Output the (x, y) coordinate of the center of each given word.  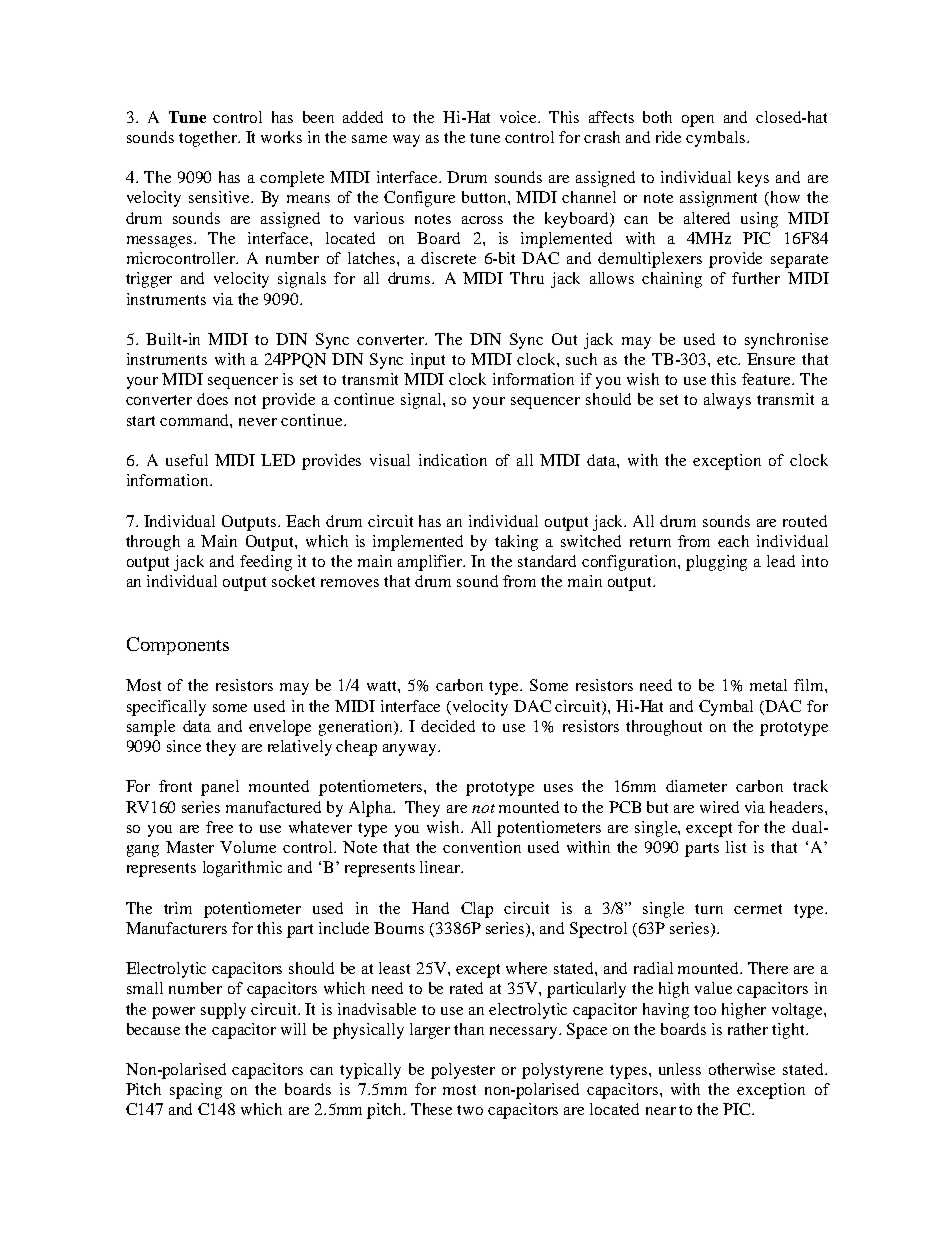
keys (753, 179)
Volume (248, 847)
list (736, 847)
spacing (196, 1091)
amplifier (431, 563)
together (209, 139)
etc (728, 360)
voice (520, 117)
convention (482, 847)
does (212, 399)
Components (178, 646)
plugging (716, 563)
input (428, 361)
